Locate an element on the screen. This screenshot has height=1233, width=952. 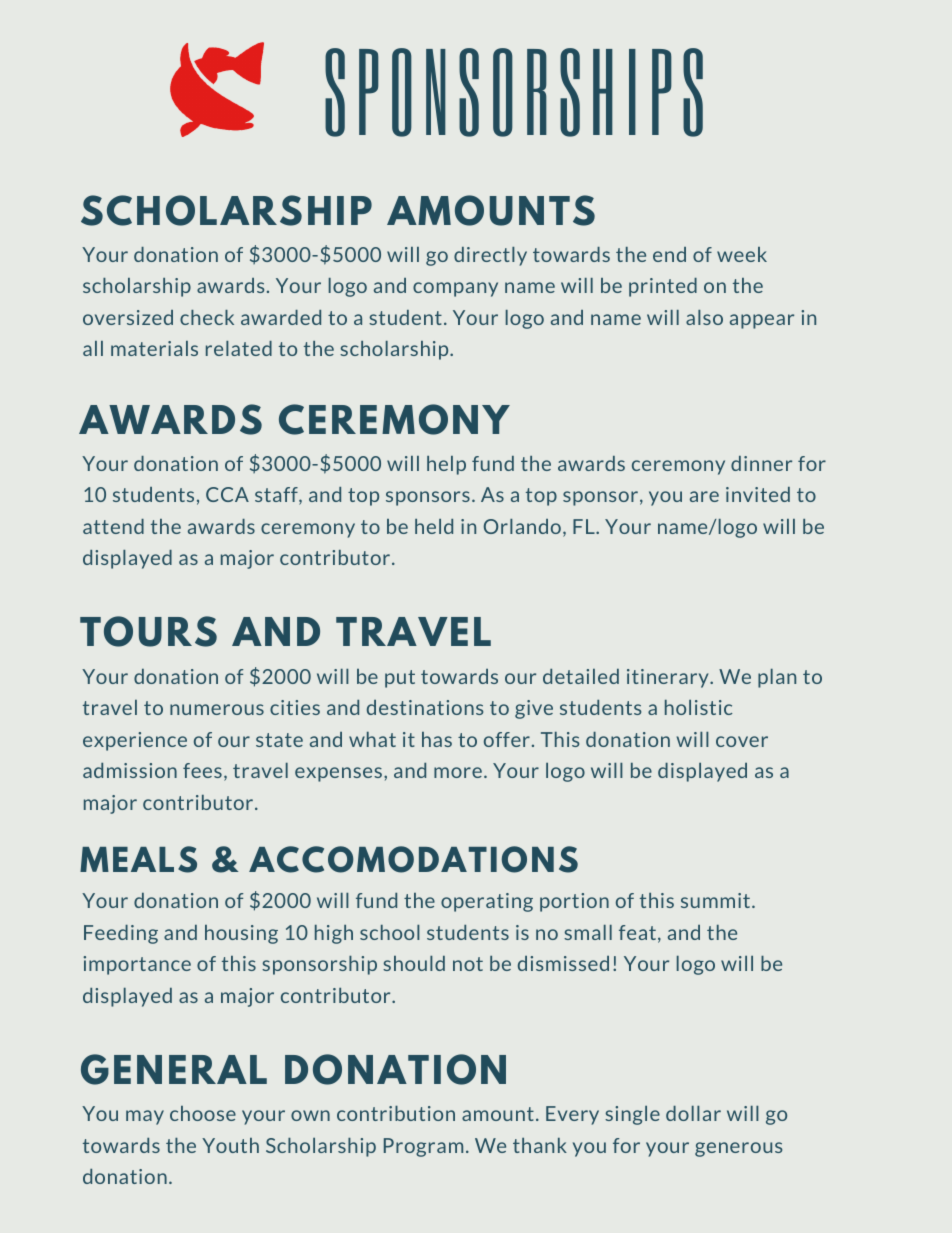
housing is located at coordinates (241, 934).
